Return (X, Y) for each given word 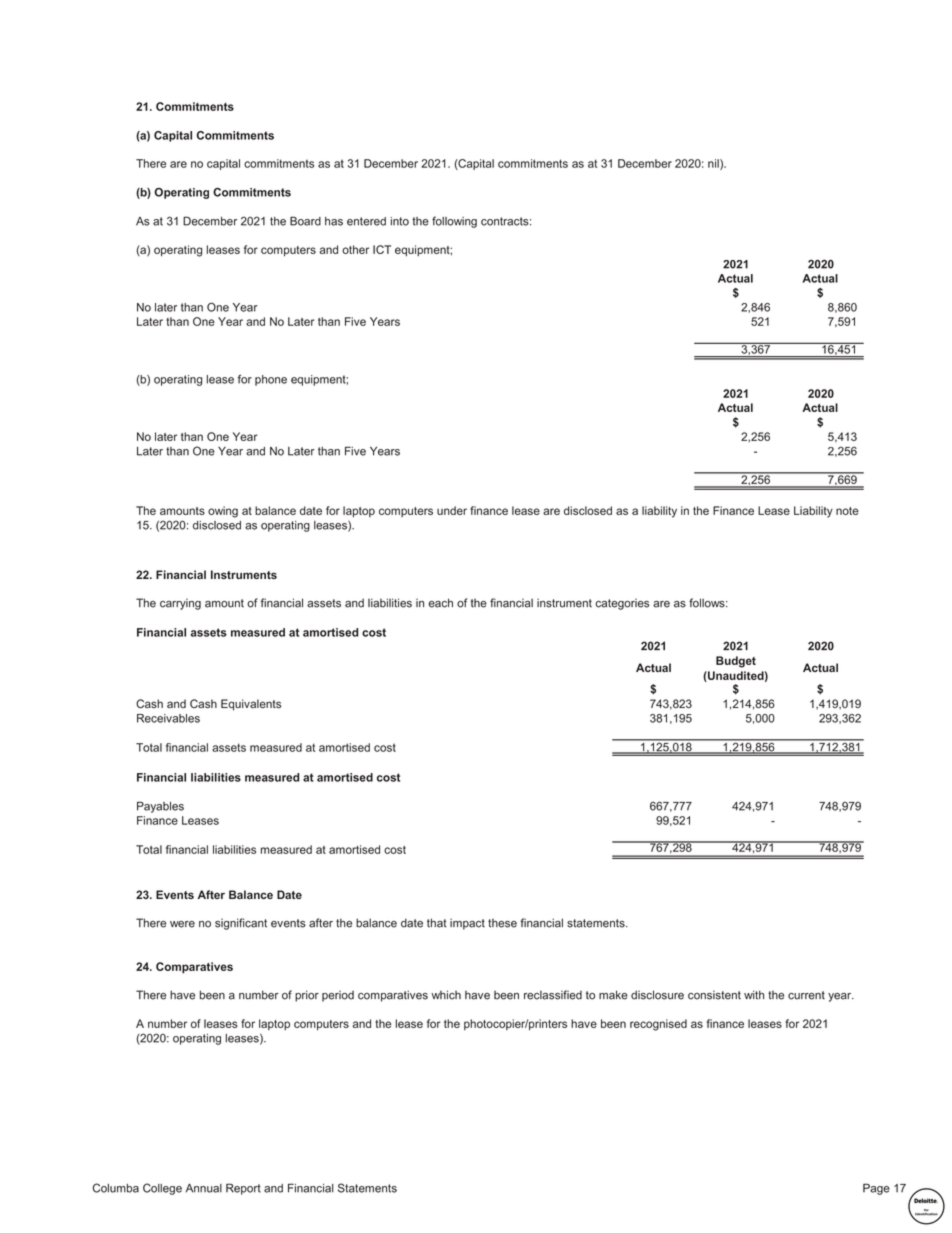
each (440, 603)
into (400, 221)
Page (876, 1189)
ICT (382, 249)
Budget (736, 662)
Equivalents (251, 705)
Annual (204, 1188)
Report (243, 1189)
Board (305, 221)
